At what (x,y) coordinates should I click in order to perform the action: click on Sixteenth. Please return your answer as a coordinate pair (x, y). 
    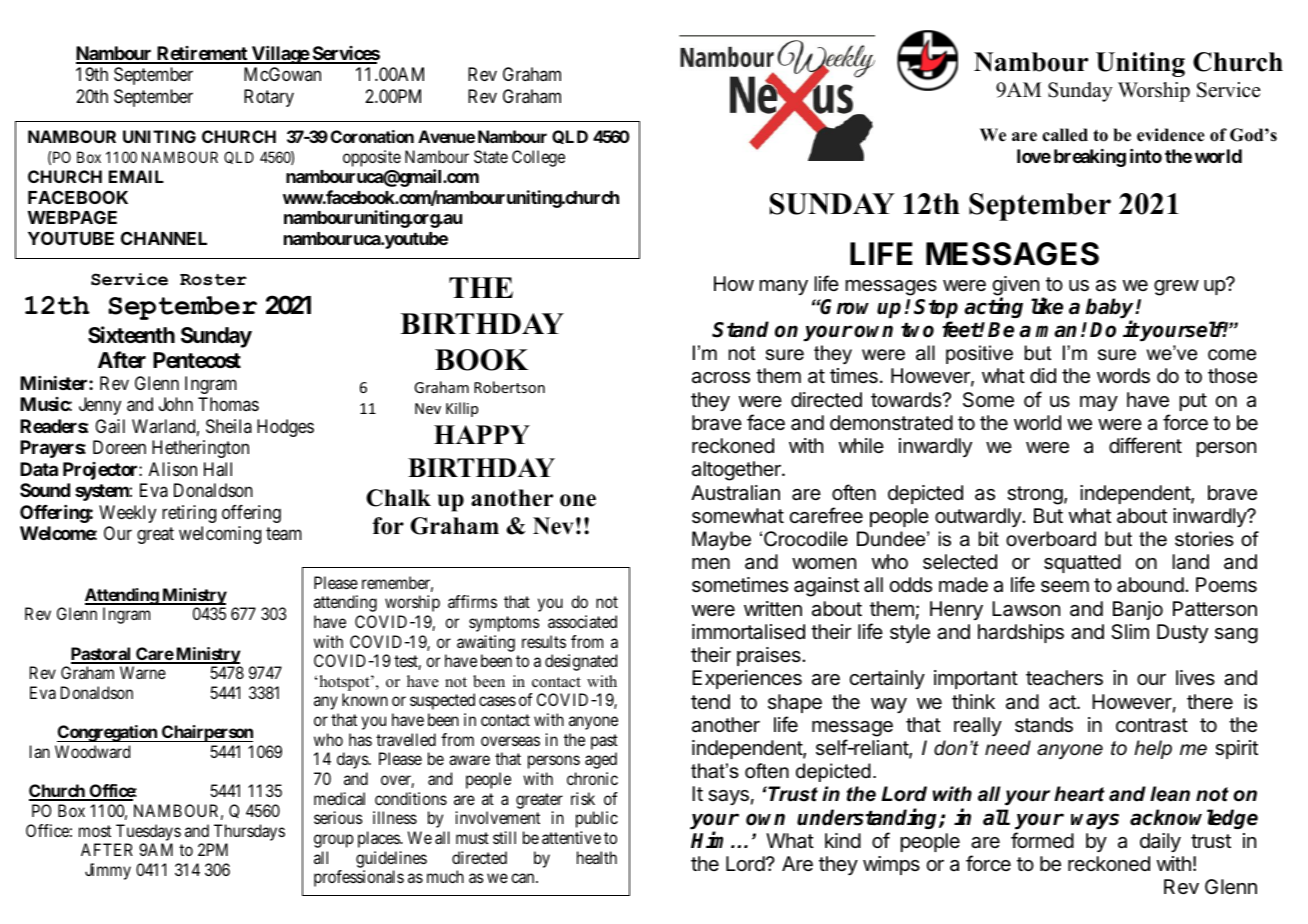
    Looking at the image, I should click on (131, 335).
